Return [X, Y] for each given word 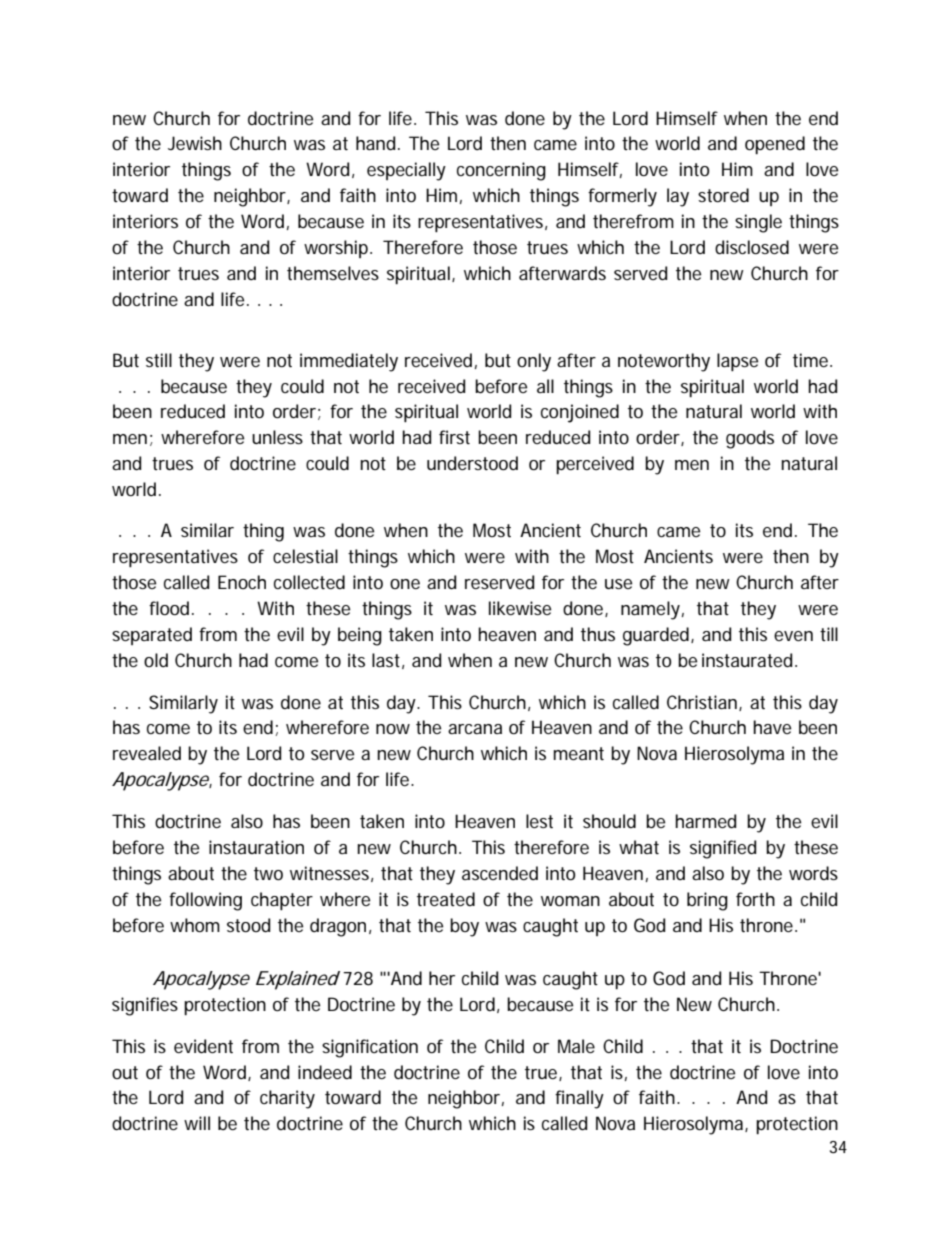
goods [750, 439]
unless [277, 437]
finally [579, 1099]
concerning [501, 171]
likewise [520, 608]
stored [723, 195]
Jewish [195, 143]
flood [169, 608]
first [454, 437]
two [268, 873]
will [197, 1123]
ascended [500, 873]
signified [723, 849]
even [793, 636]
